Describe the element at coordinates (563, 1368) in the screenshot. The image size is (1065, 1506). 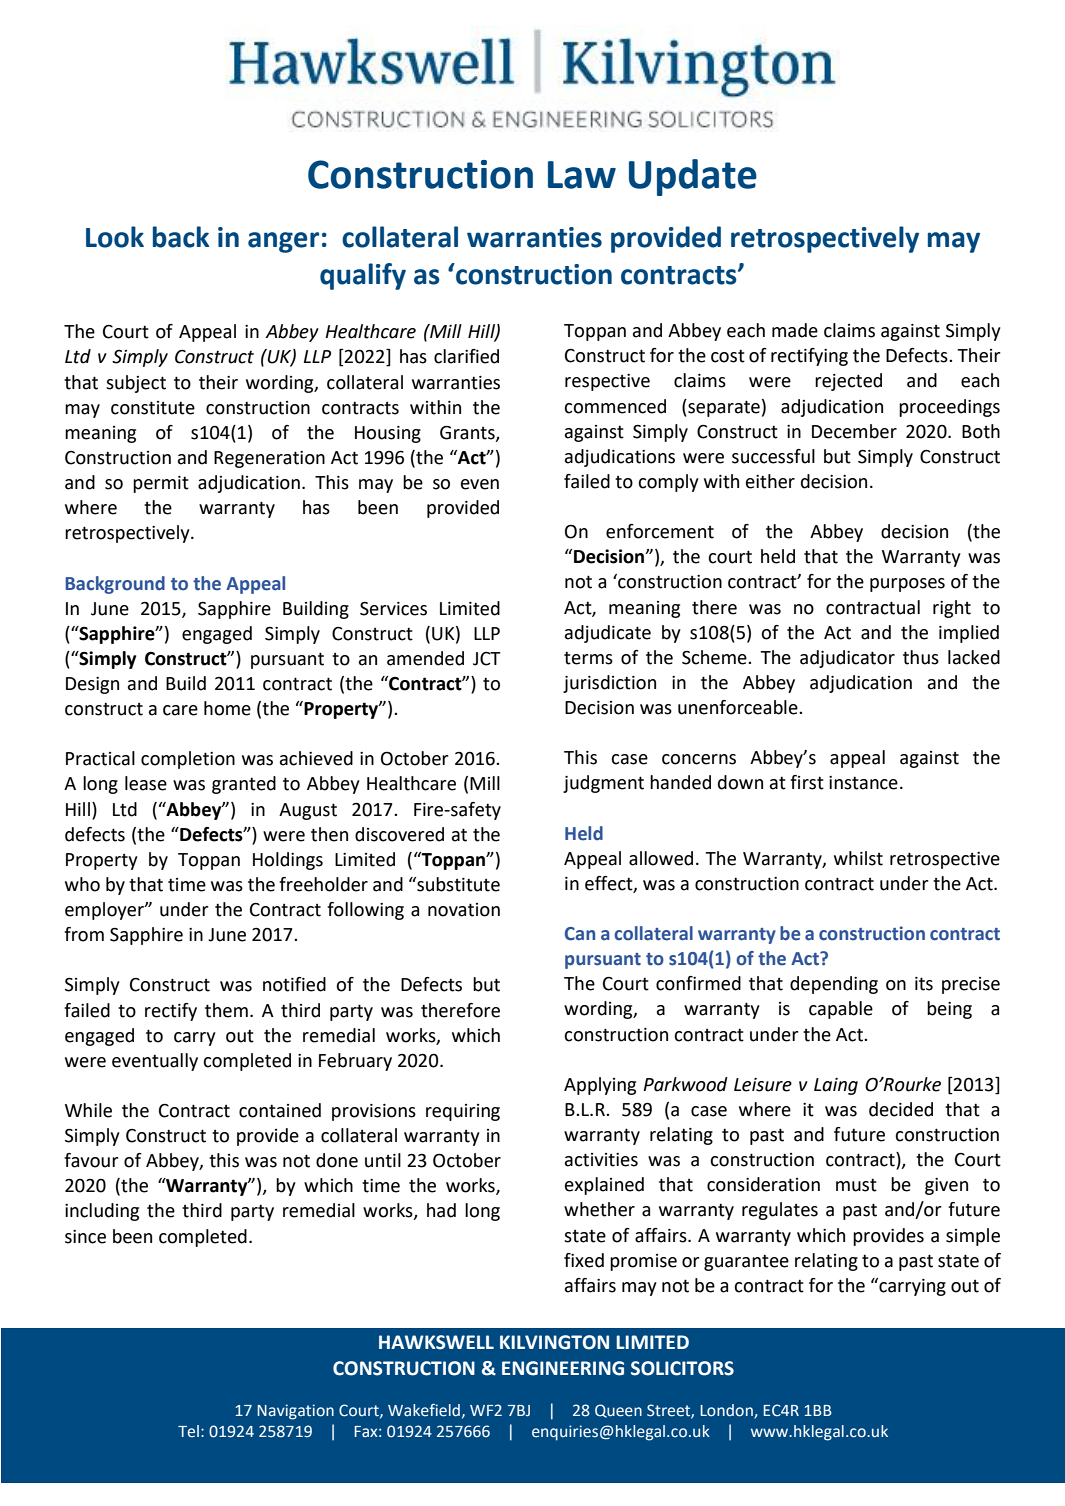
I see `ENGINEERING` at that location.
